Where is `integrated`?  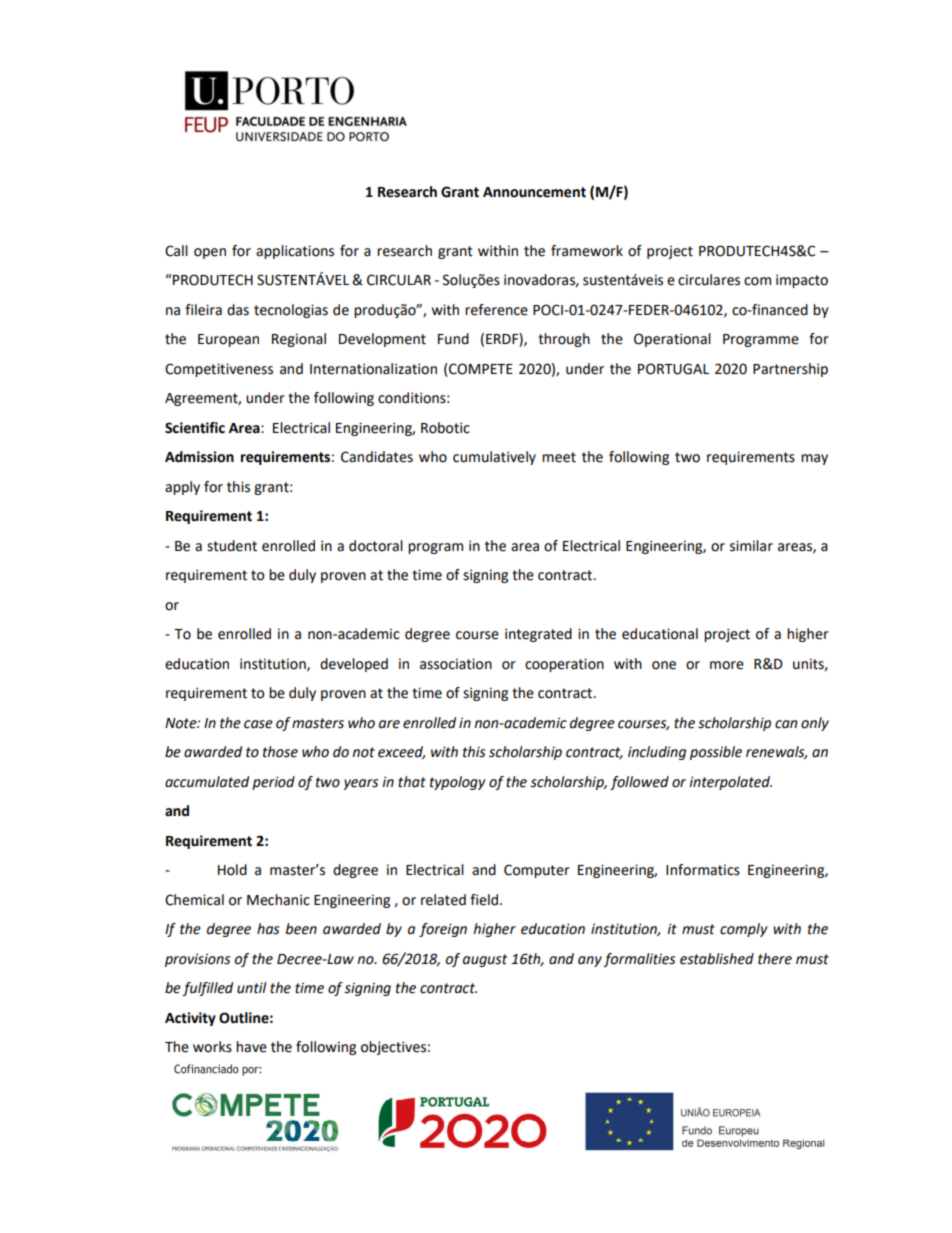
integrated is located at coordinates (538, 635).
